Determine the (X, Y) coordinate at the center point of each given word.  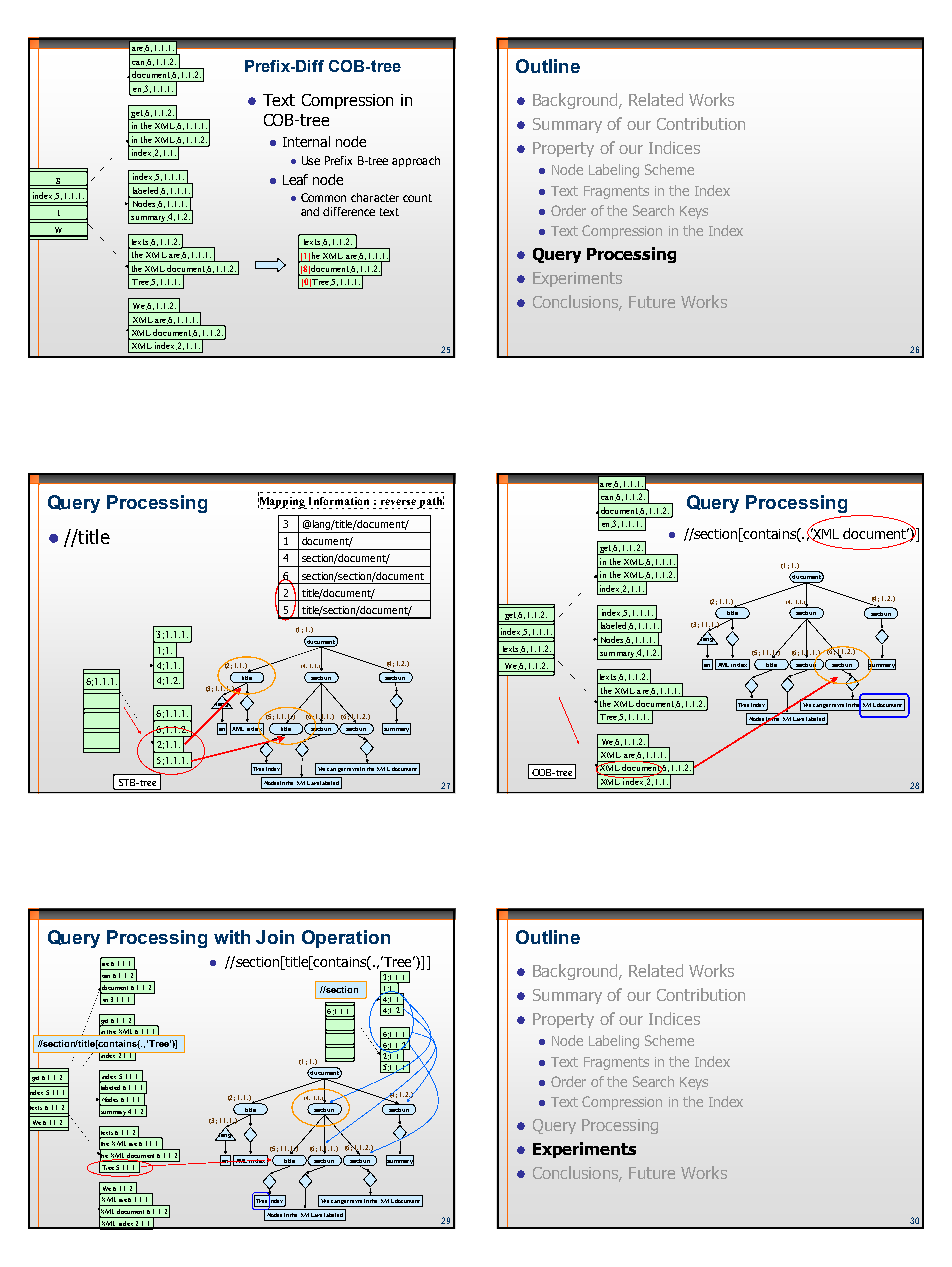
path (431, 502)
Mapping (282, 501)
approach (416, 161)
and (310, 211)
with (232, 937)
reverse (398, 502)
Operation (346, 939)
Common (323, 197)
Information (339, 501)
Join (275, 937)
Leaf (295, 179)
